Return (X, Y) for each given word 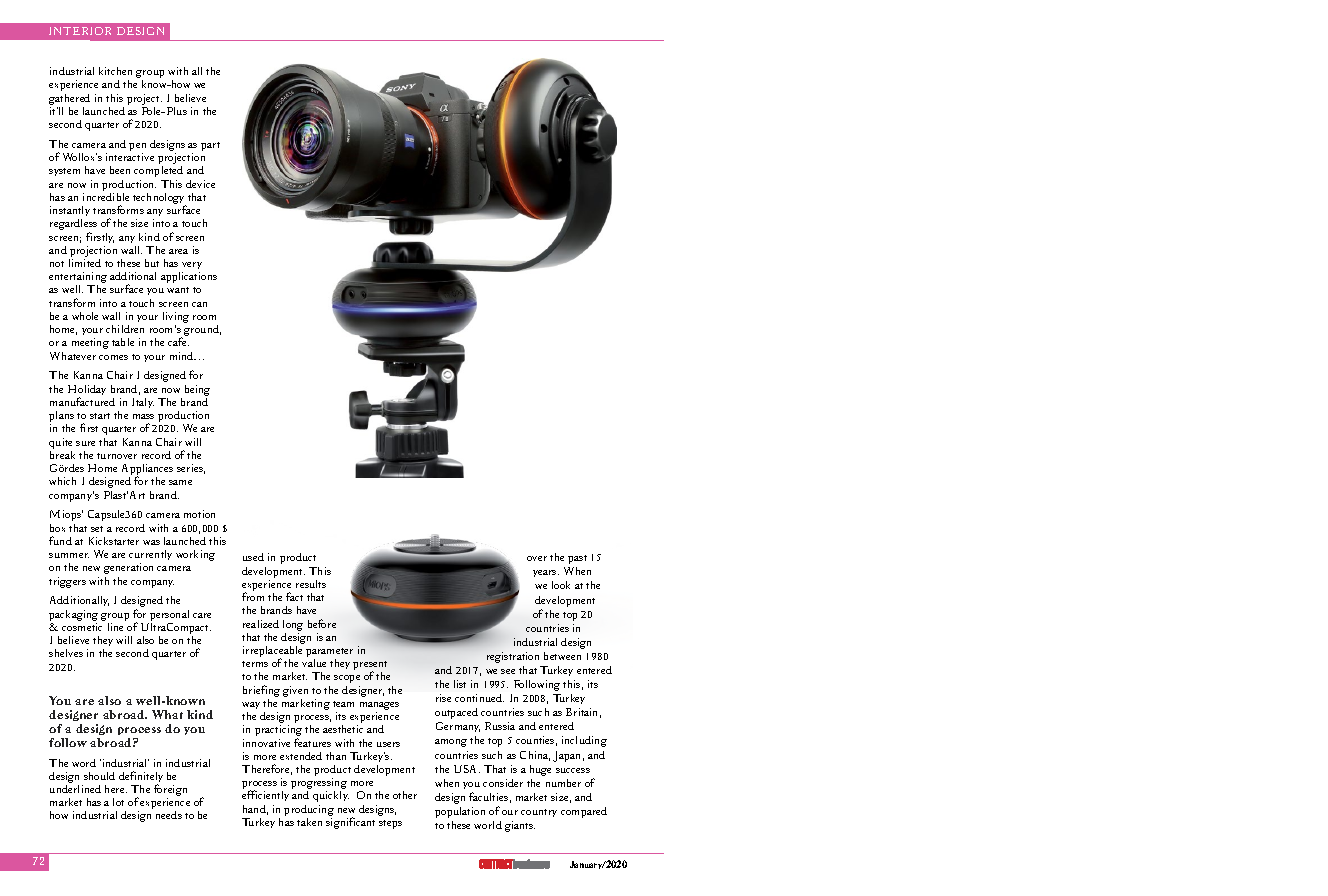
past (577, 559)
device (200, 184)
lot (118, 802)
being (197, 390)
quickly (331, 796)
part (210, 146)
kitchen (115, 71)
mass (143, 416)
